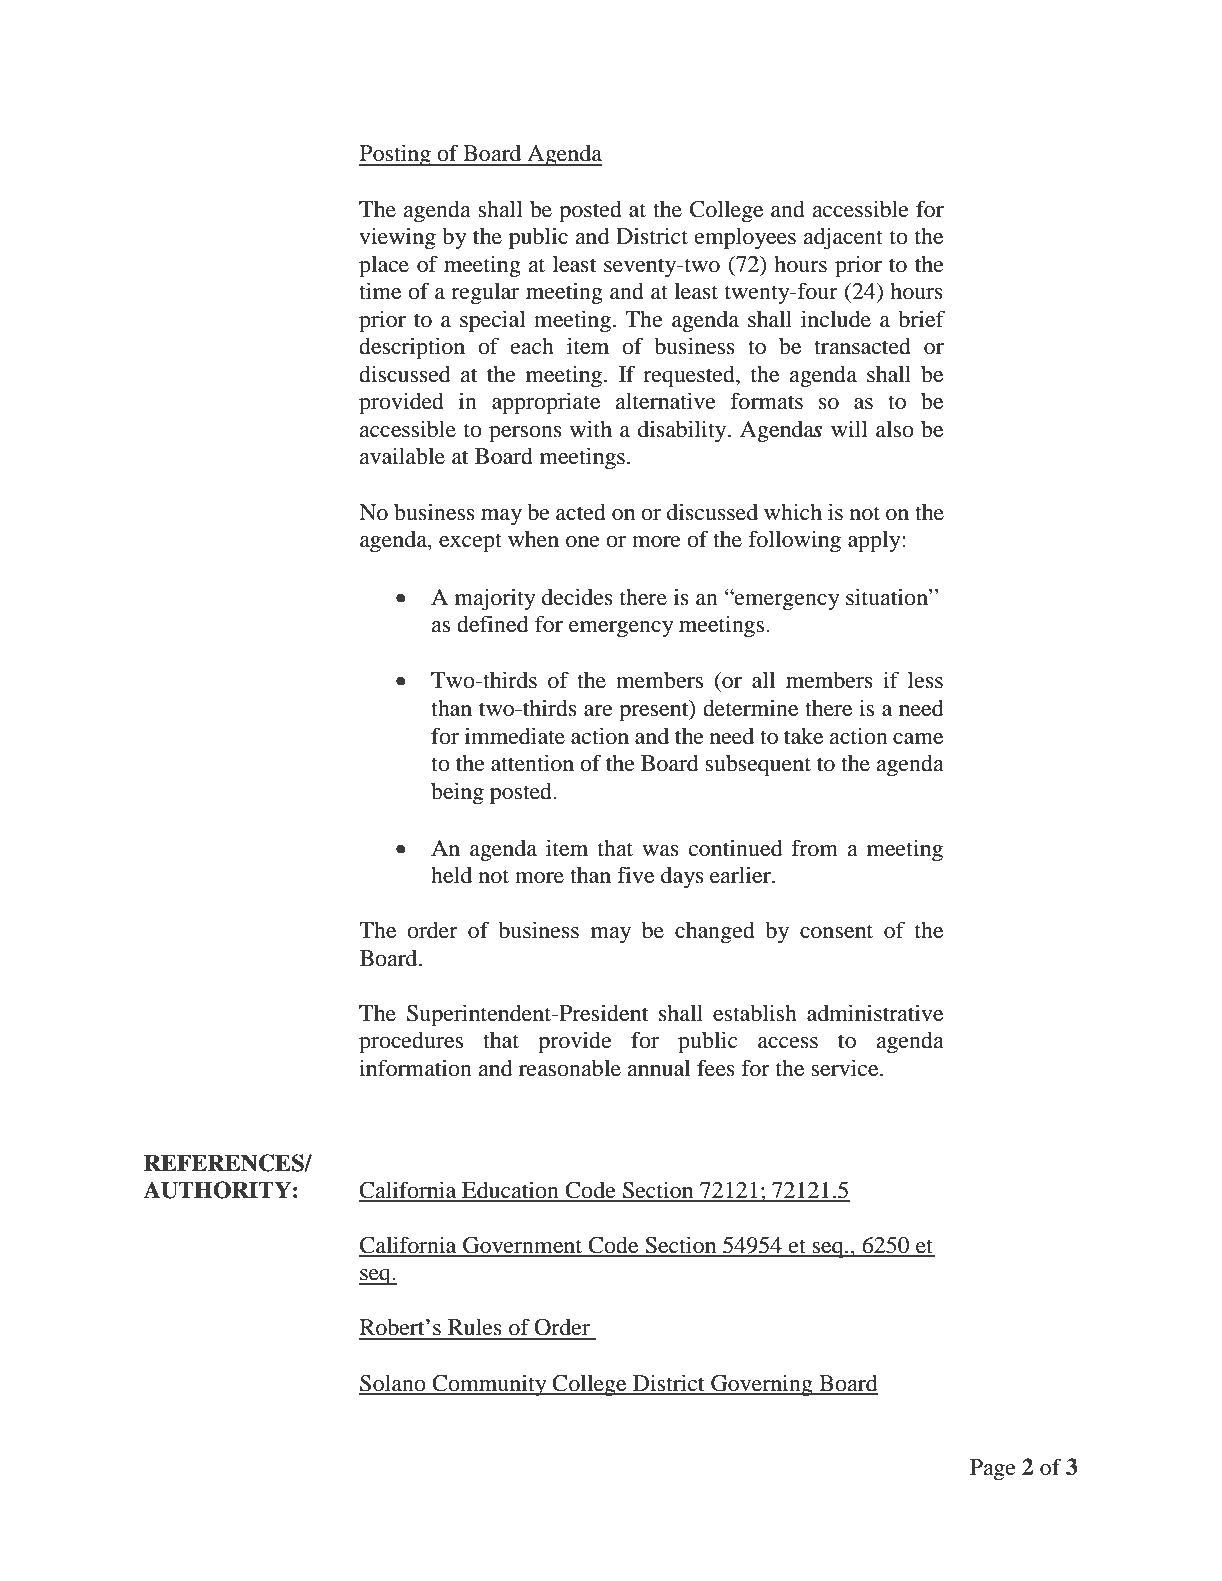 The width and height of the document is (1222, 1581). I want to click on being, so click(457, 793).
